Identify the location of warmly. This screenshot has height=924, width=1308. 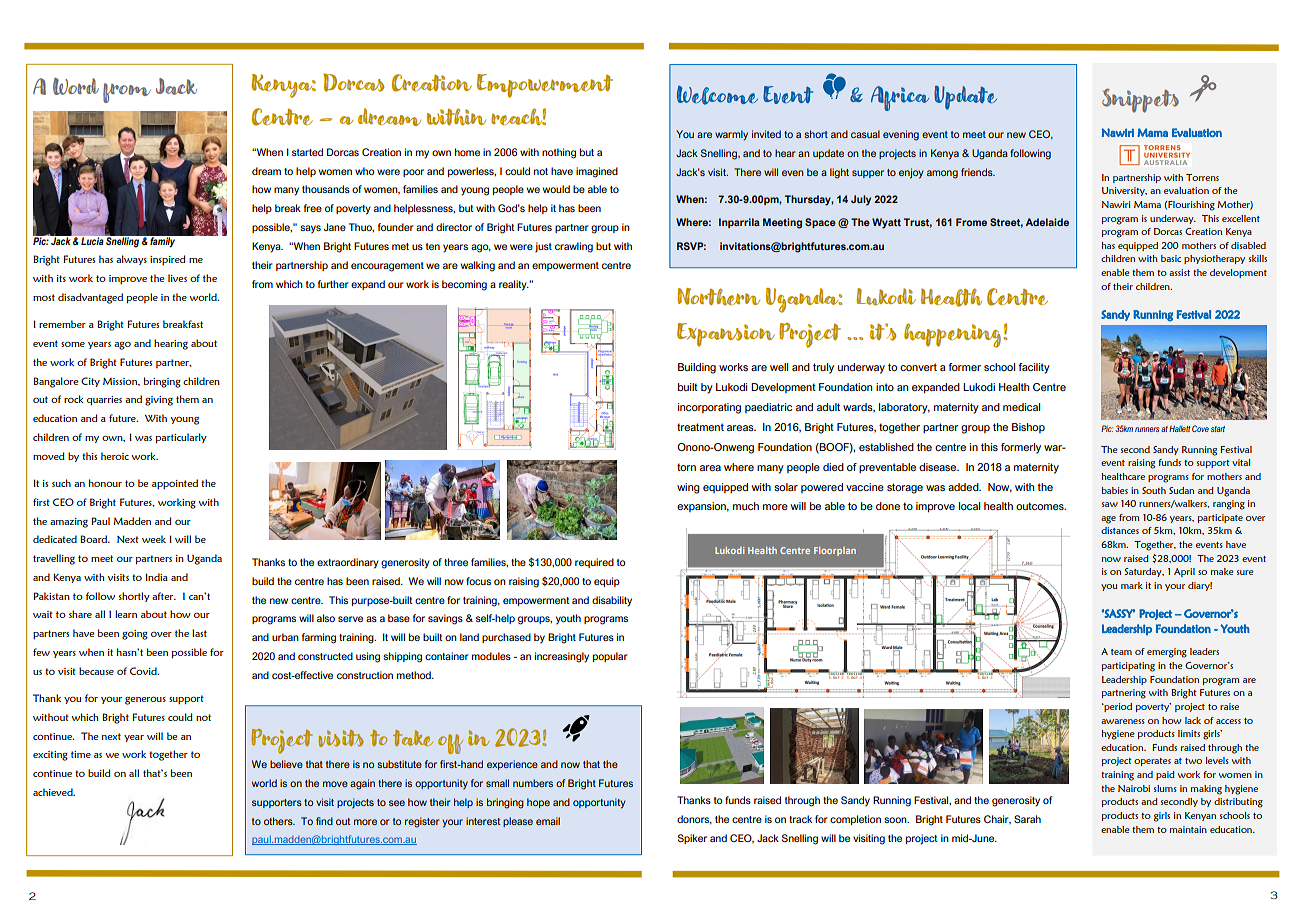
(731, 135).
